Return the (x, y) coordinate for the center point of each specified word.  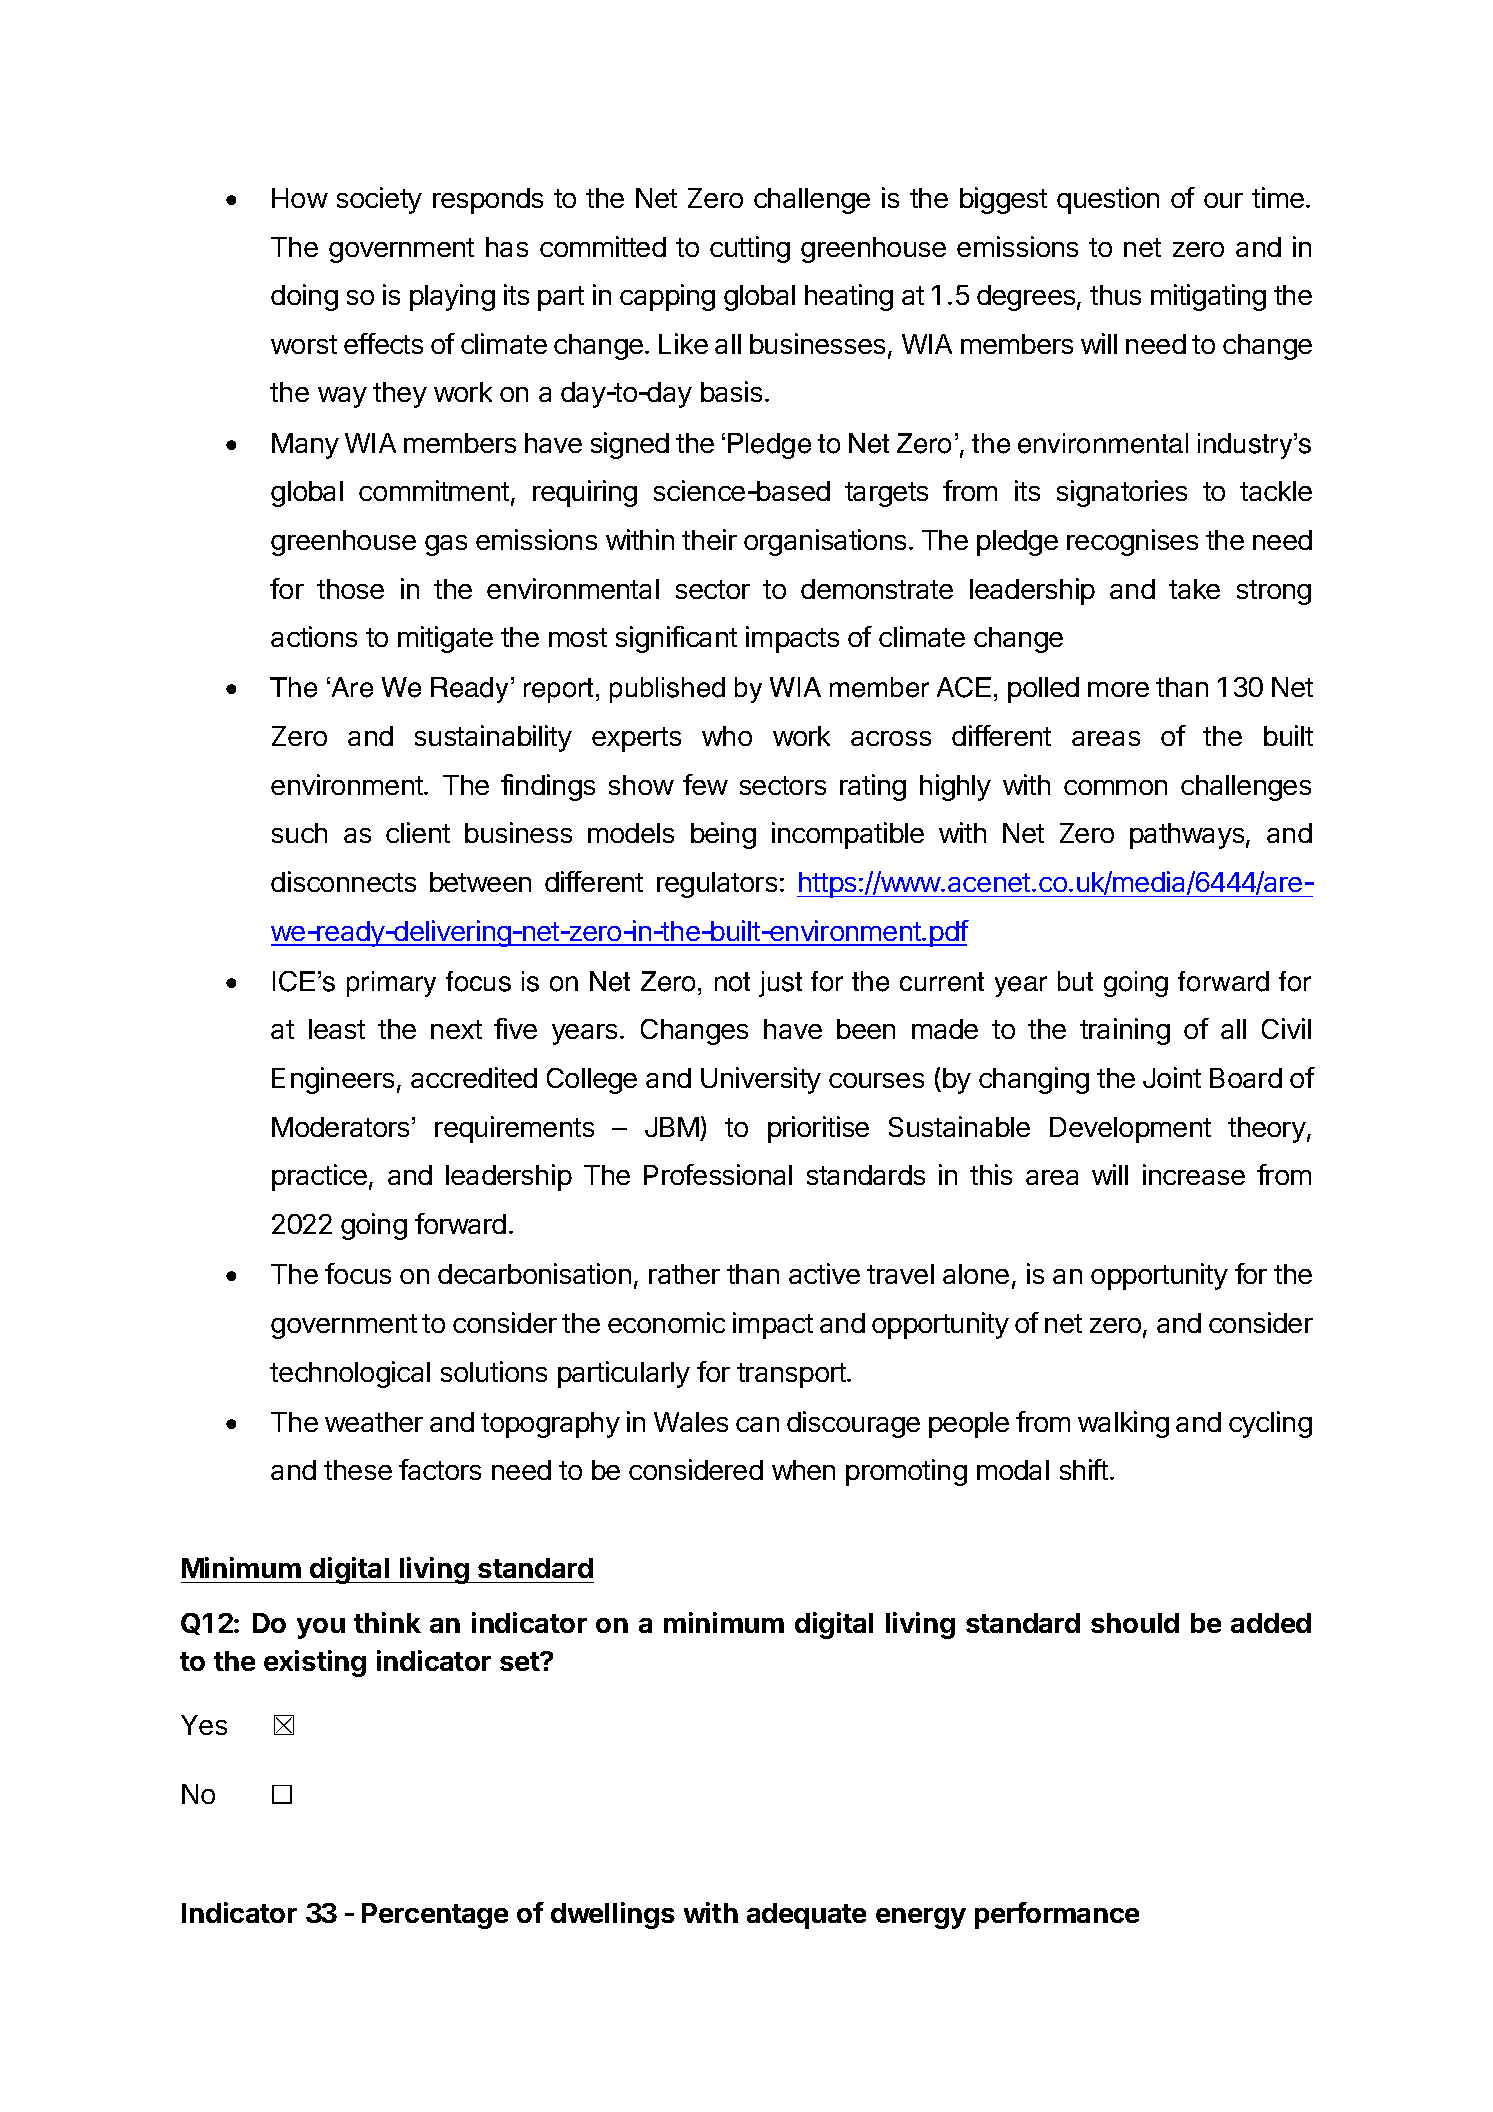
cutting (750, 249)
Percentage (435, 1916)
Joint (1172, 1077)
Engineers (333, 1080)
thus (1115, 295)
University (761, 1080)
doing (304, 297)
